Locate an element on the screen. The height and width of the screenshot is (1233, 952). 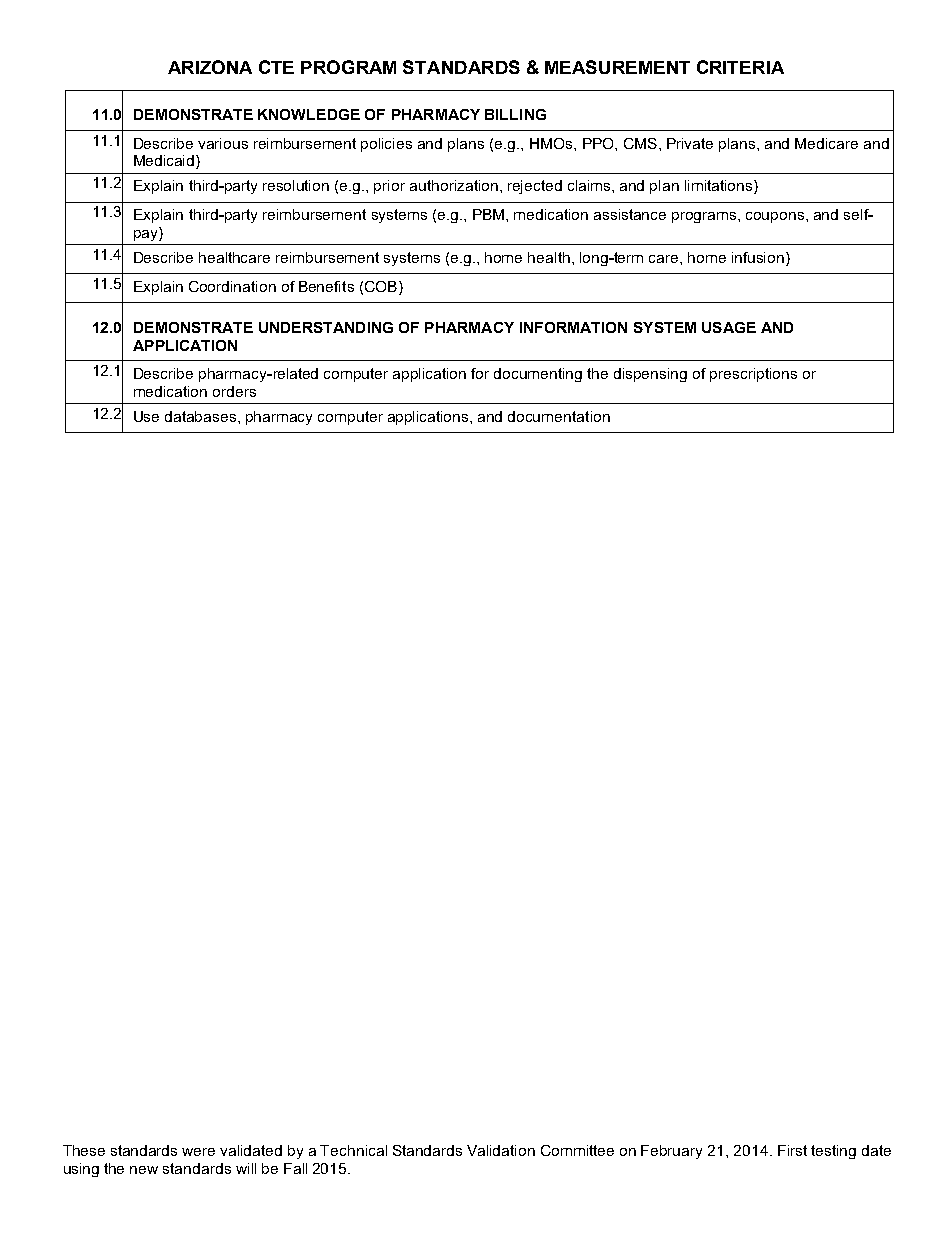
CRITERIA is located at coordinates (740, 67).
